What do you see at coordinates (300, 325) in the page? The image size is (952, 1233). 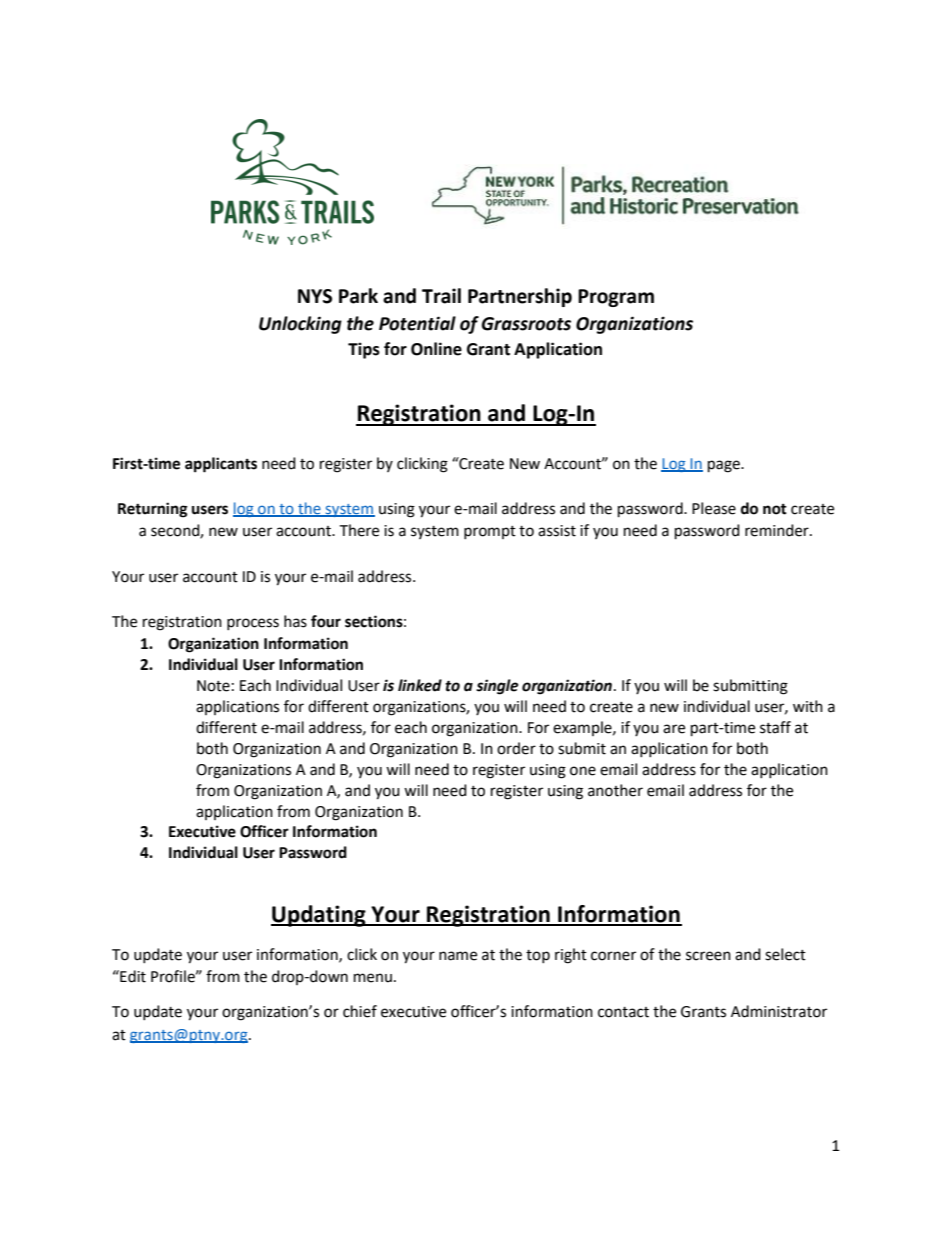 I see `Unlocking` at bounding box center [300, 325].
